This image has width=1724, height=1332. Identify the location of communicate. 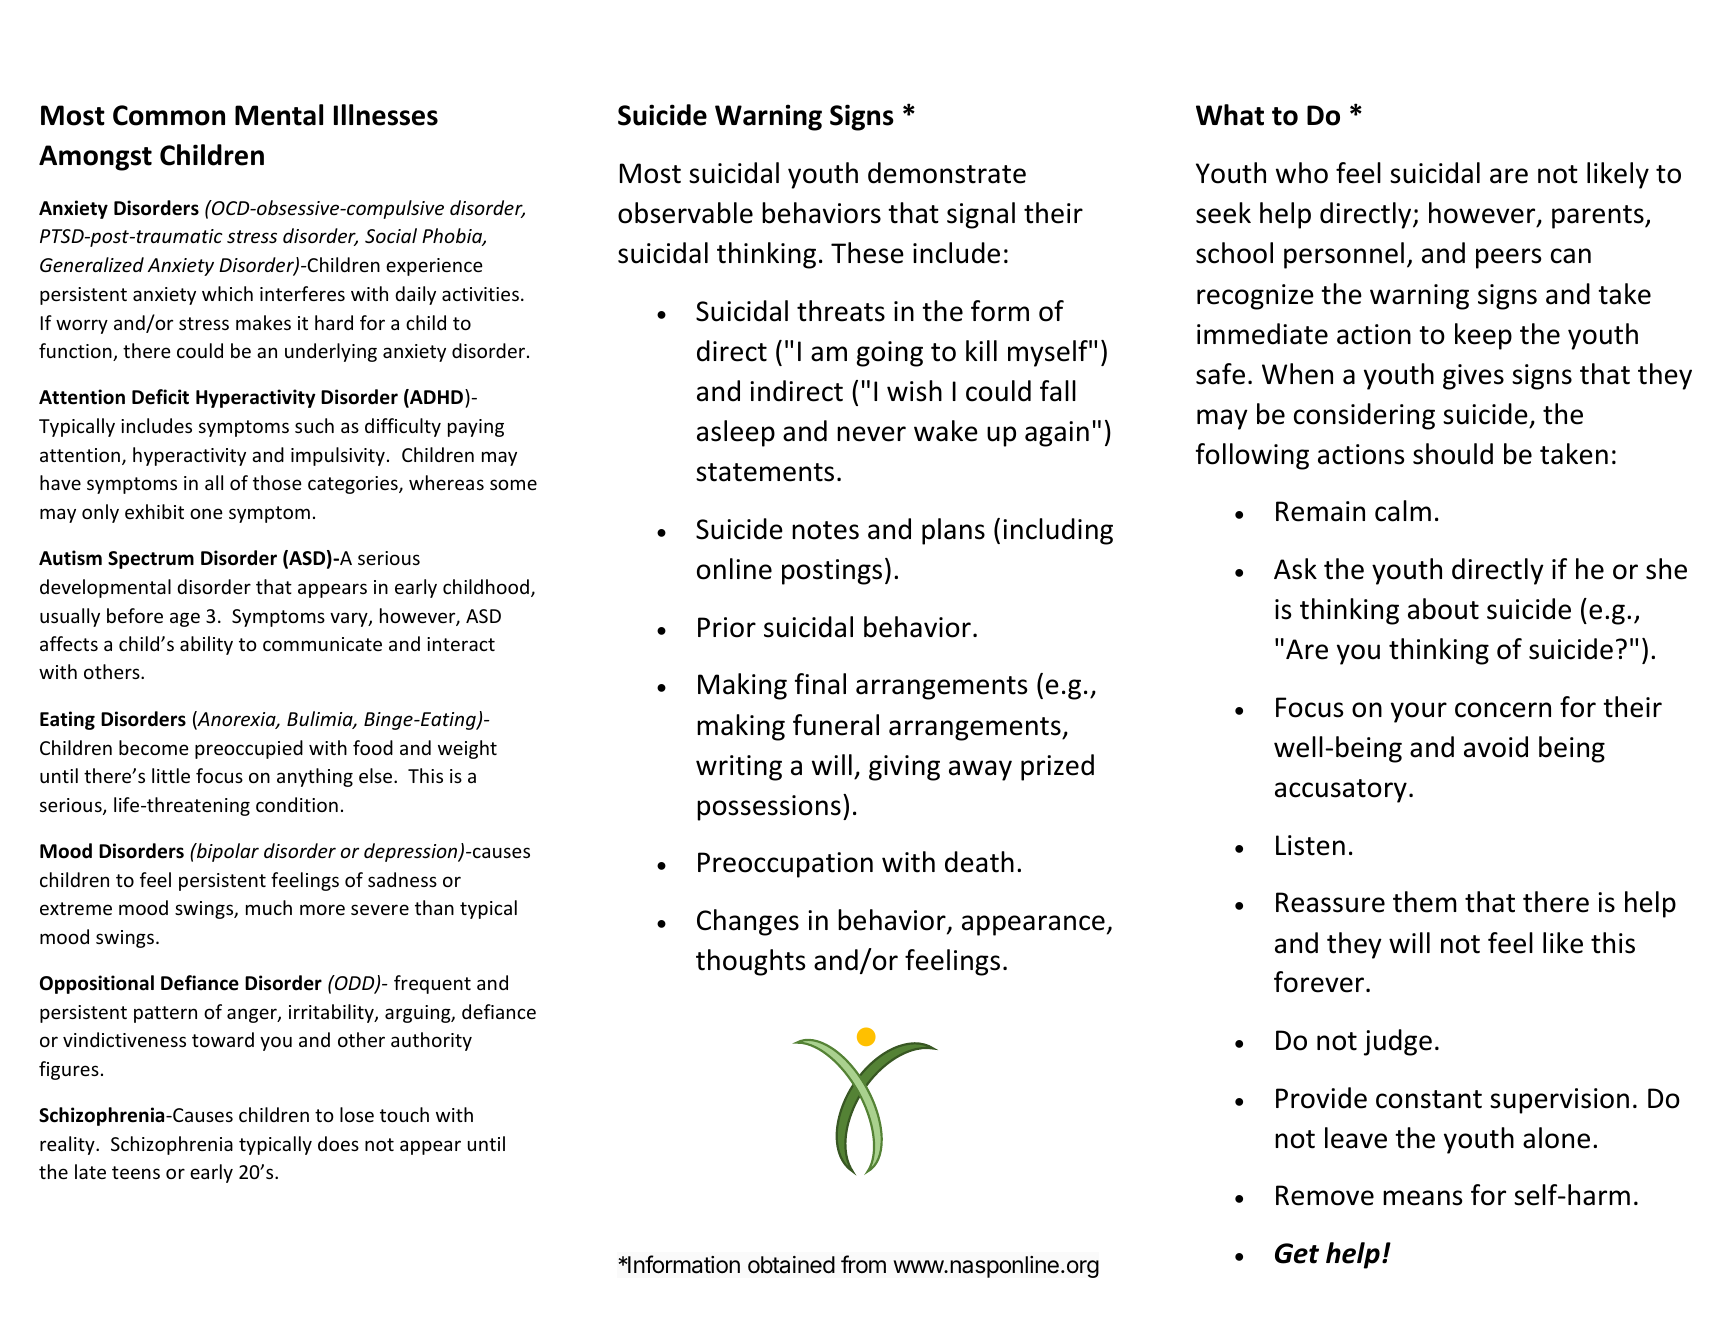
(322, 644).
